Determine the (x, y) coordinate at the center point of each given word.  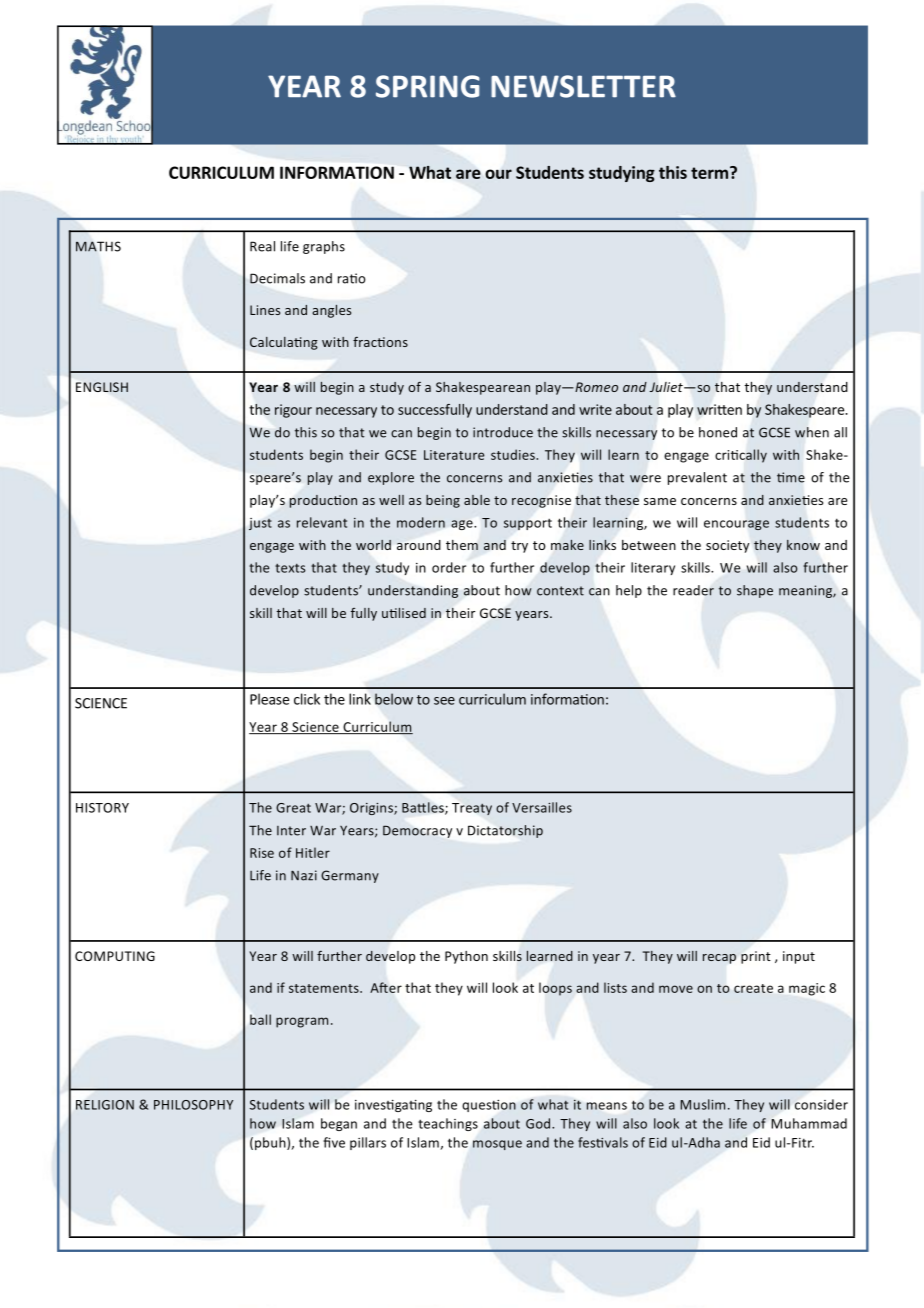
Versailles (542, 807)
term (709, 173)
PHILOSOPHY (193, 1105)
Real (262, 246)
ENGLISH (102, 387)
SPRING (428, 86)
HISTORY (102, 808)
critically (741, 456)
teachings (448, 1124)
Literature (454, 455)
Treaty (472, 809)
